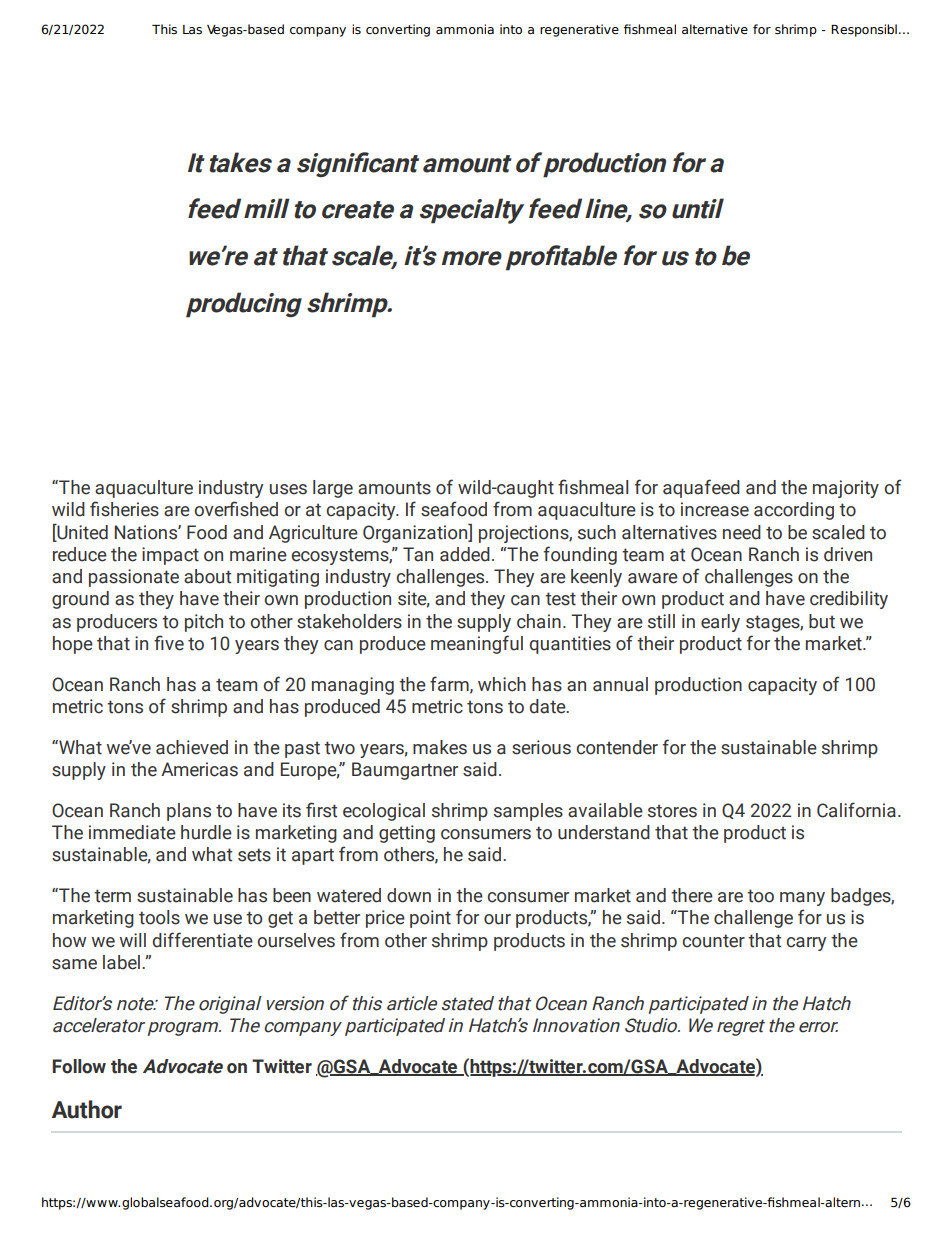  I want to click on Author, so click(87, 1109).
